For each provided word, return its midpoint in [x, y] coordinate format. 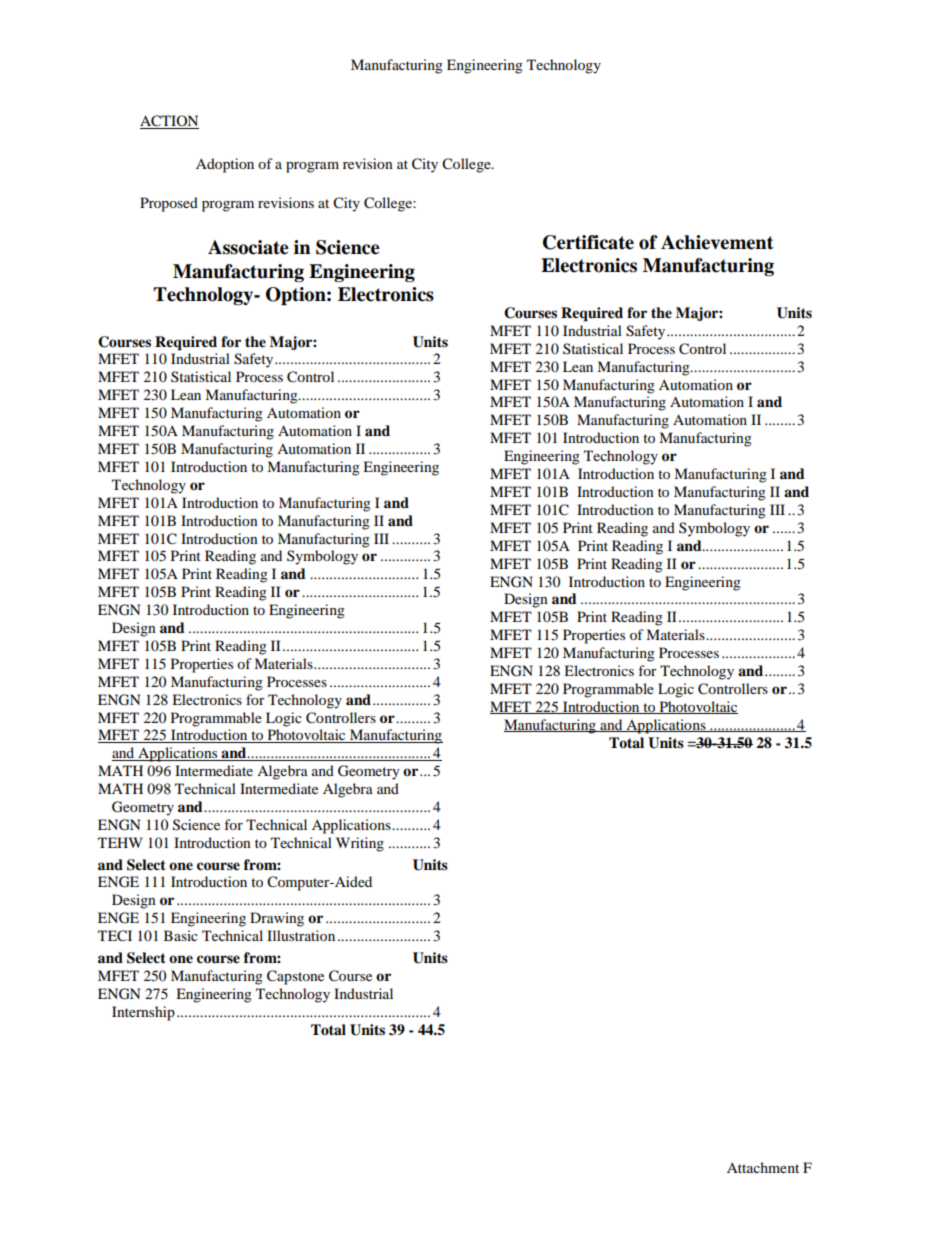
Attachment [763, 1167]
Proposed [169, 204]
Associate [248, 247]
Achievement [717, 242]
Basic [181, 935]
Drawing [277, 919]
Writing [360, 844]
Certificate [588, 242]
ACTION [169, 122]
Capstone [295, 977]
